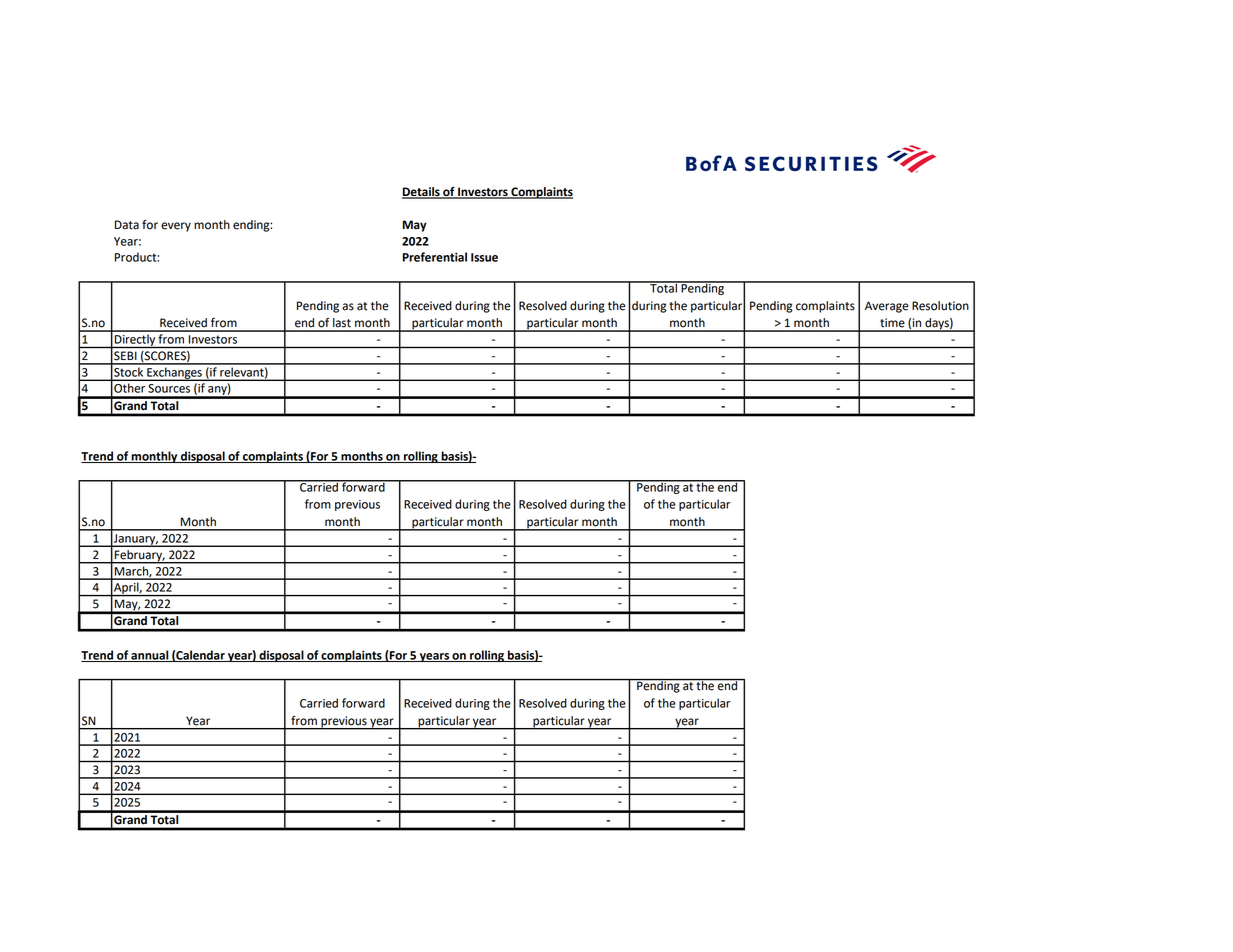 This screenshot has width=1233, height=952. Describe the element at coordinates (484, 257) in the screenshot. I see `Issue` at that location.
